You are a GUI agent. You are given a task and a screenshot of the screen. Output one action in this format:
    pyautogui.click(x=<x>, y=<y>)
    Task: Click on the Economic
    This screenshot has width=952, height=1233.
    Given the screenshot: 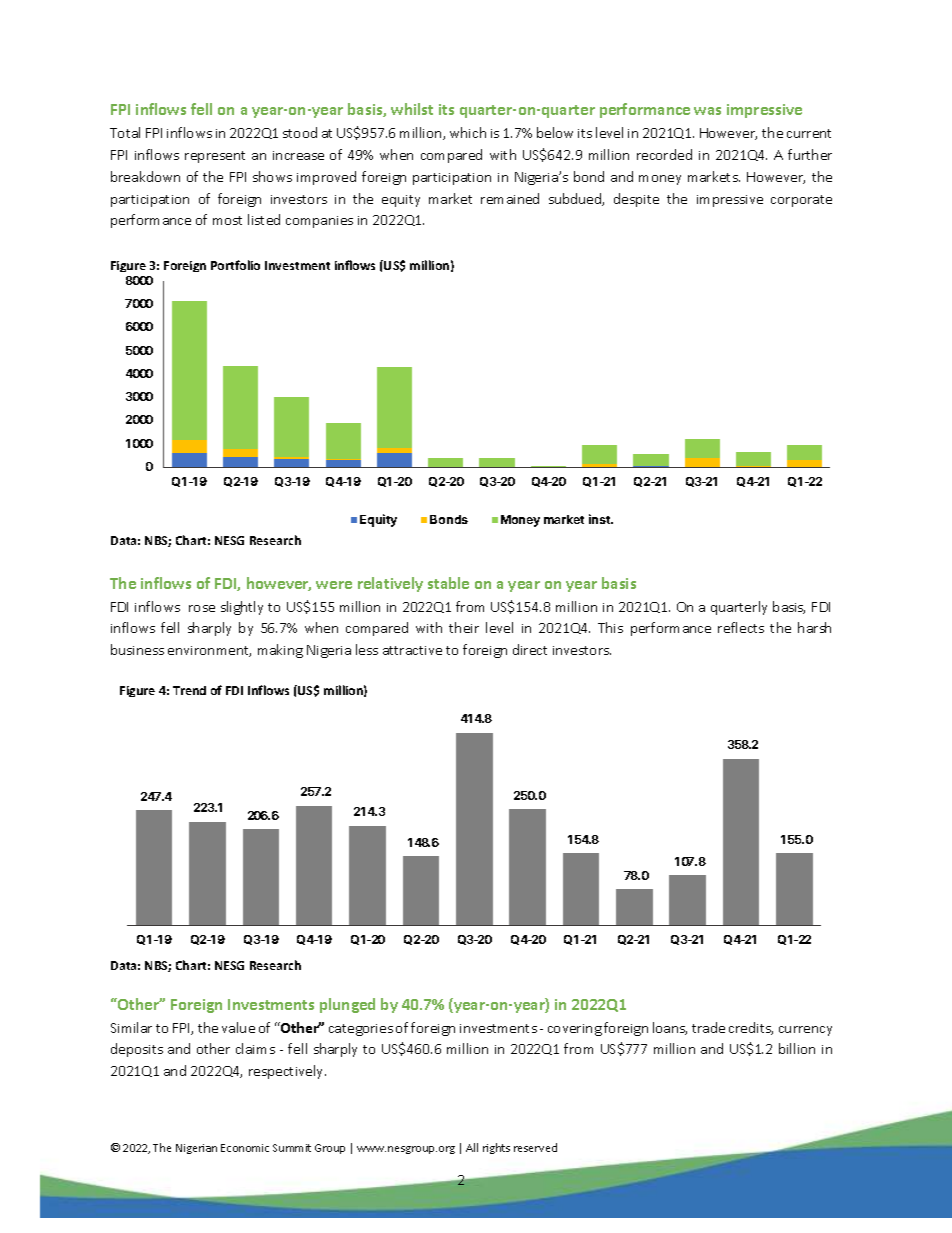 What is the action you would take?
    pyautogui.click(x=245, y=1148)
